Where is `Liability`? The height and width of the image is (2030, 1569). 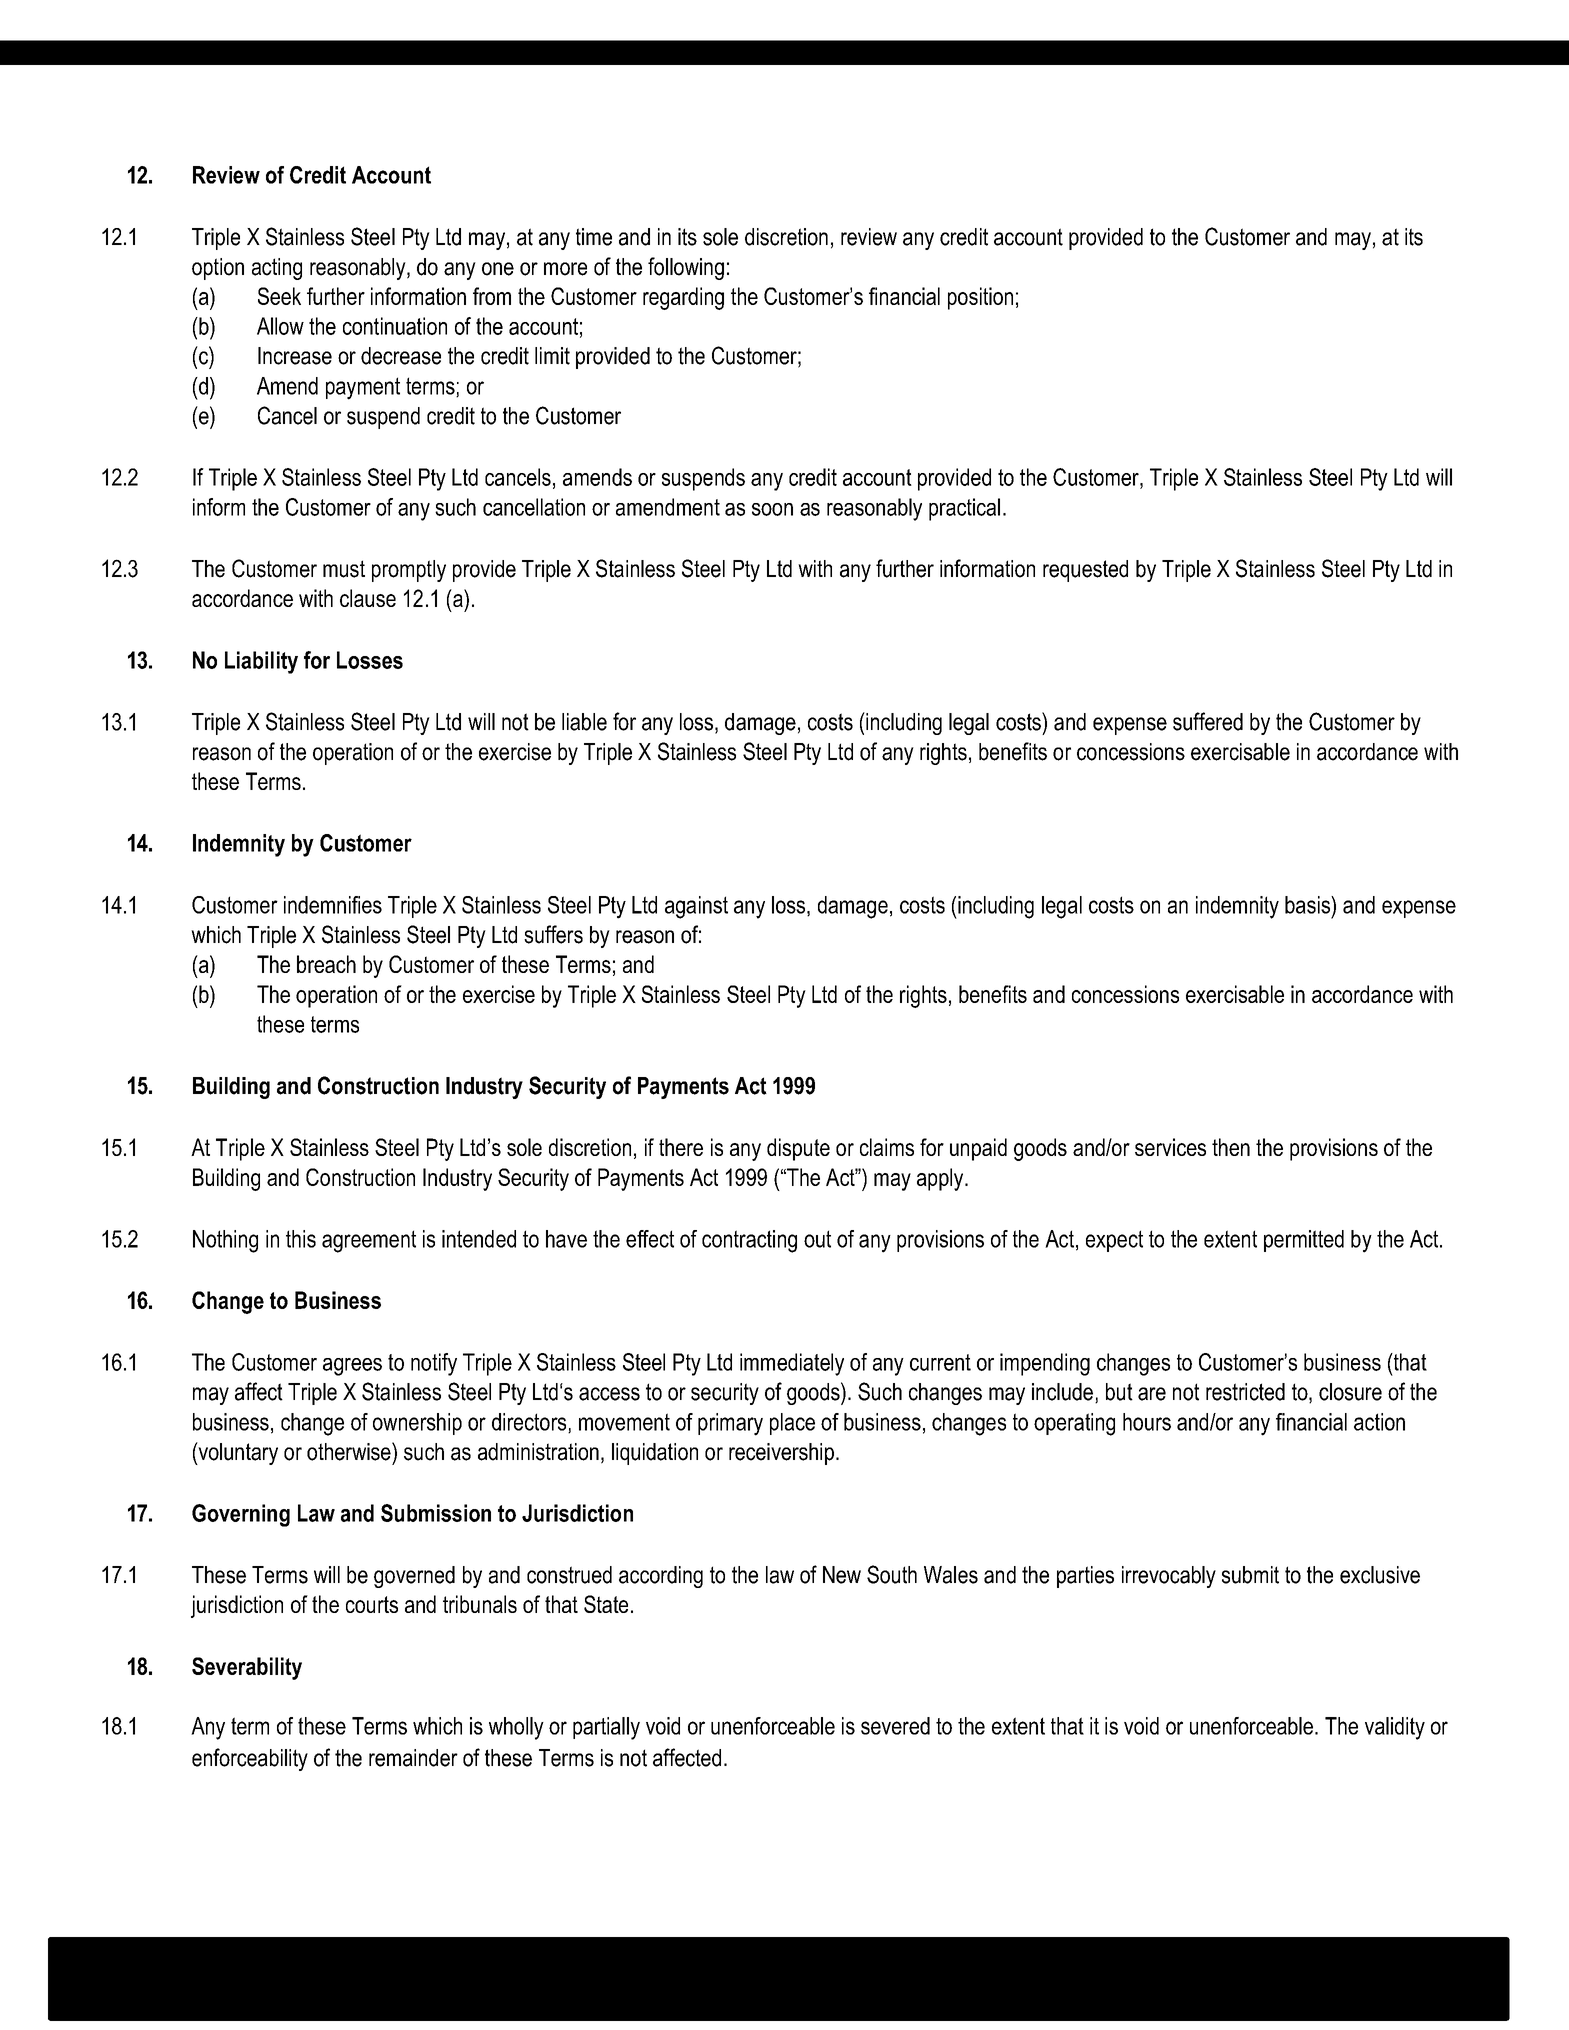
Liability is located at coordinates (261, 662).
